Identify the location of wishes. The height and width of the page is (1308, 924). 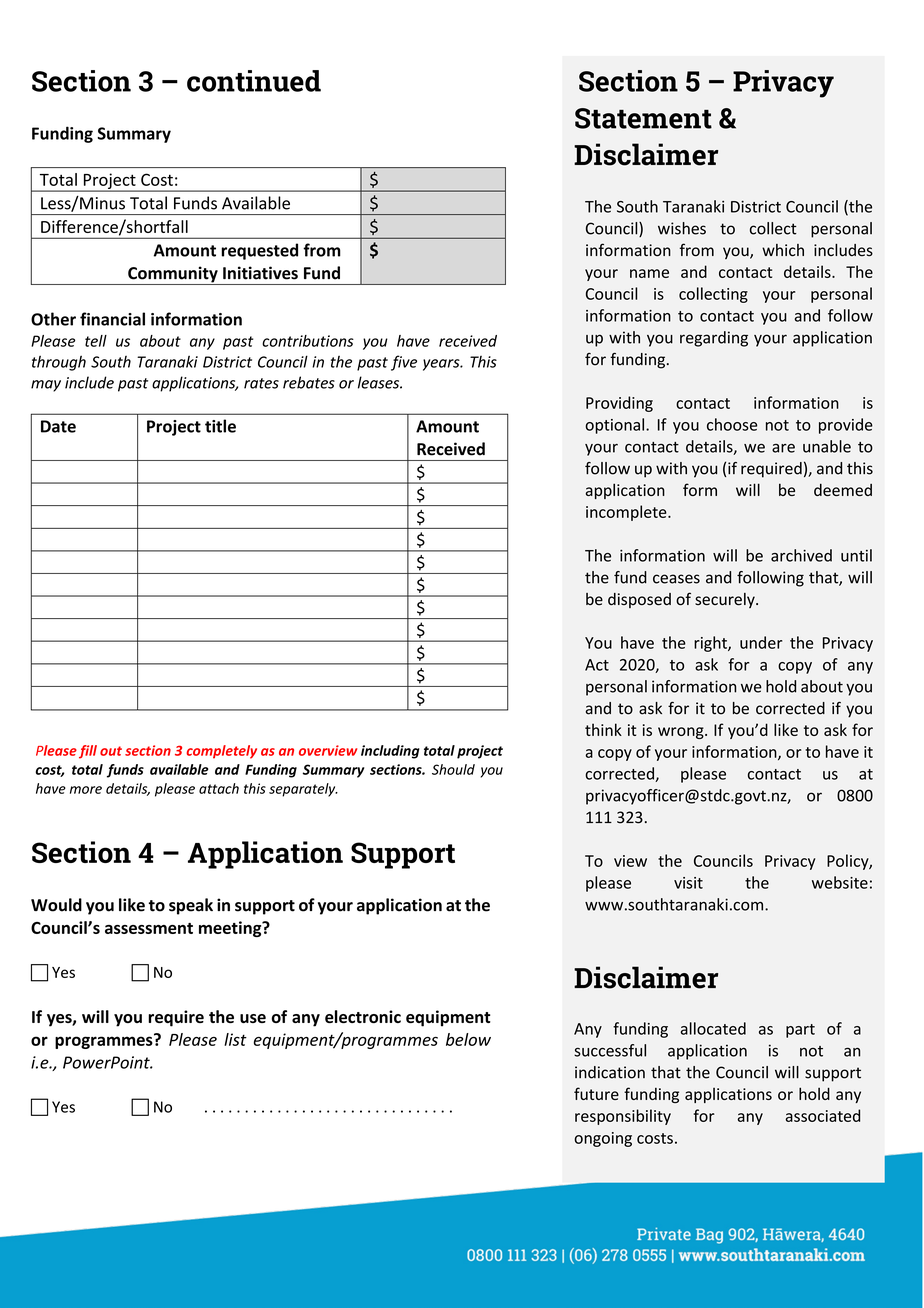
(682, 228).
